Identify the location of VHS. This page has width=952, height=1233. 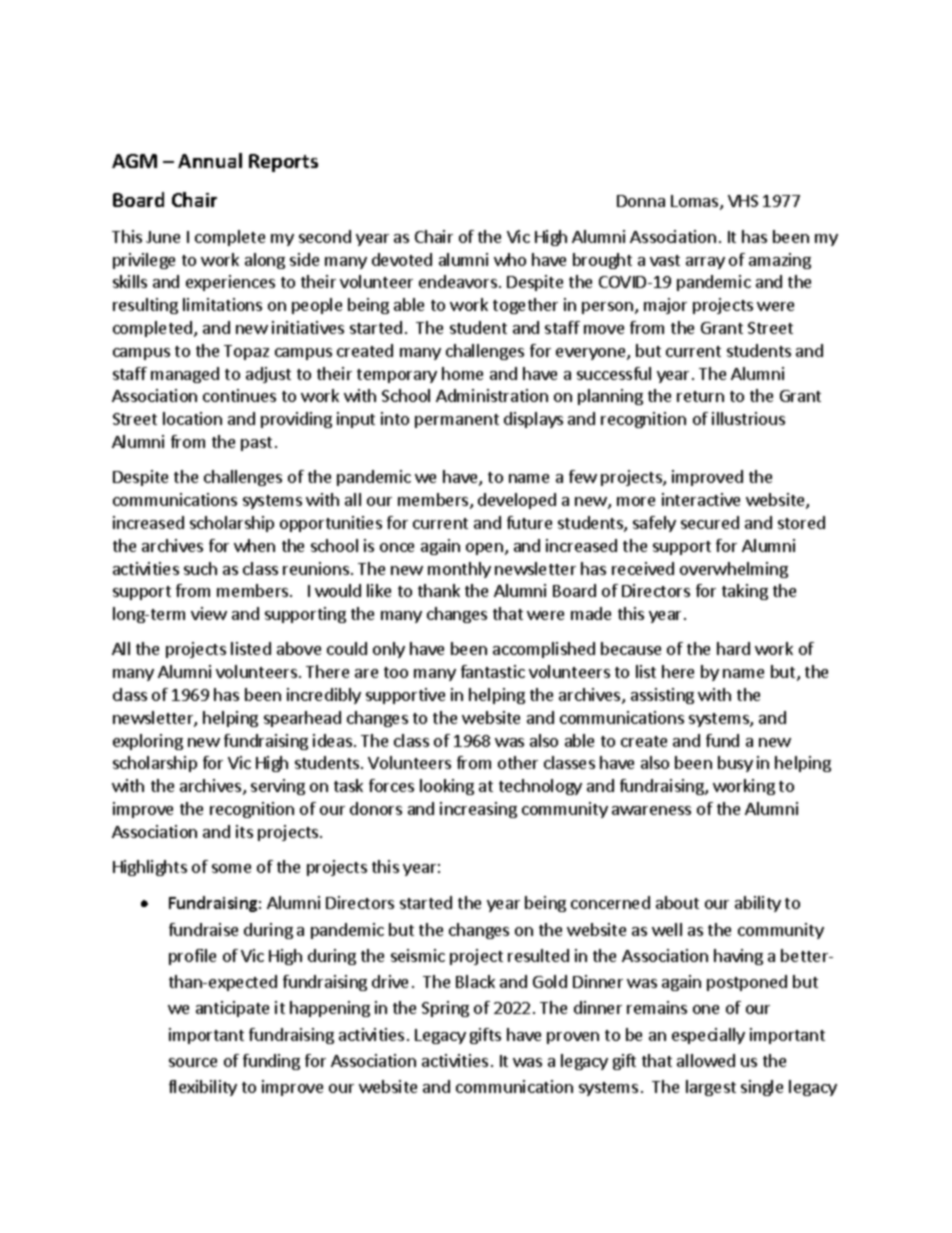
(743, 201).
